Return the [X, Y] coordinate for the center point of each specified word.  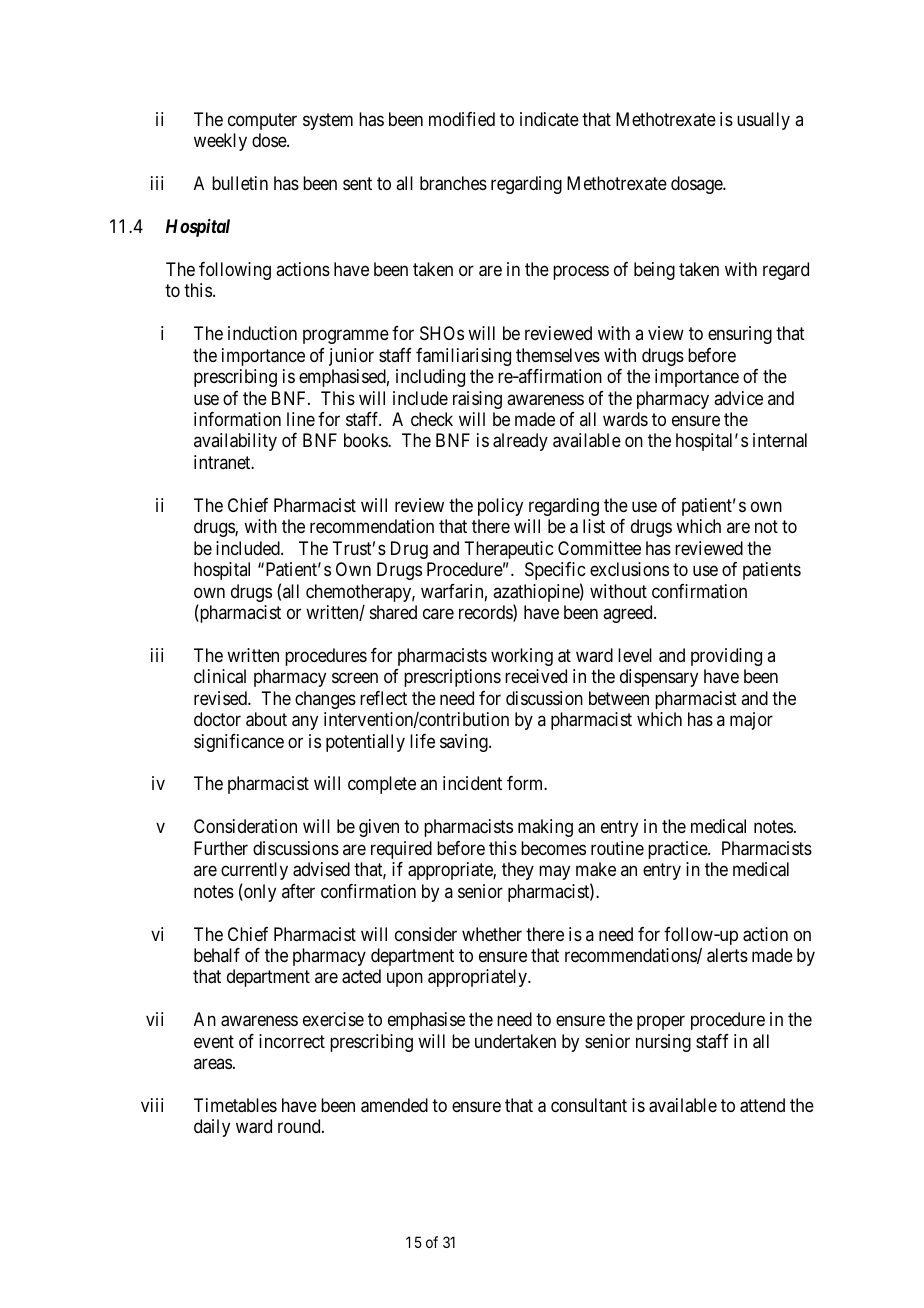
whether [492, 934]
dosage [697, 185]
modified [462, 119]
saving [465, 743]
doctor [217, 719]
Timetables [235, 1105]
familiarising [463, 357]
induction [262, 333]
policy [500, 507]
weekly [220, 142]
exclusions [629, 569]
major [751, 721]
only [259, 893]
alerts [727, 955]
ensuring [740, 335]
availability [235, 442]
